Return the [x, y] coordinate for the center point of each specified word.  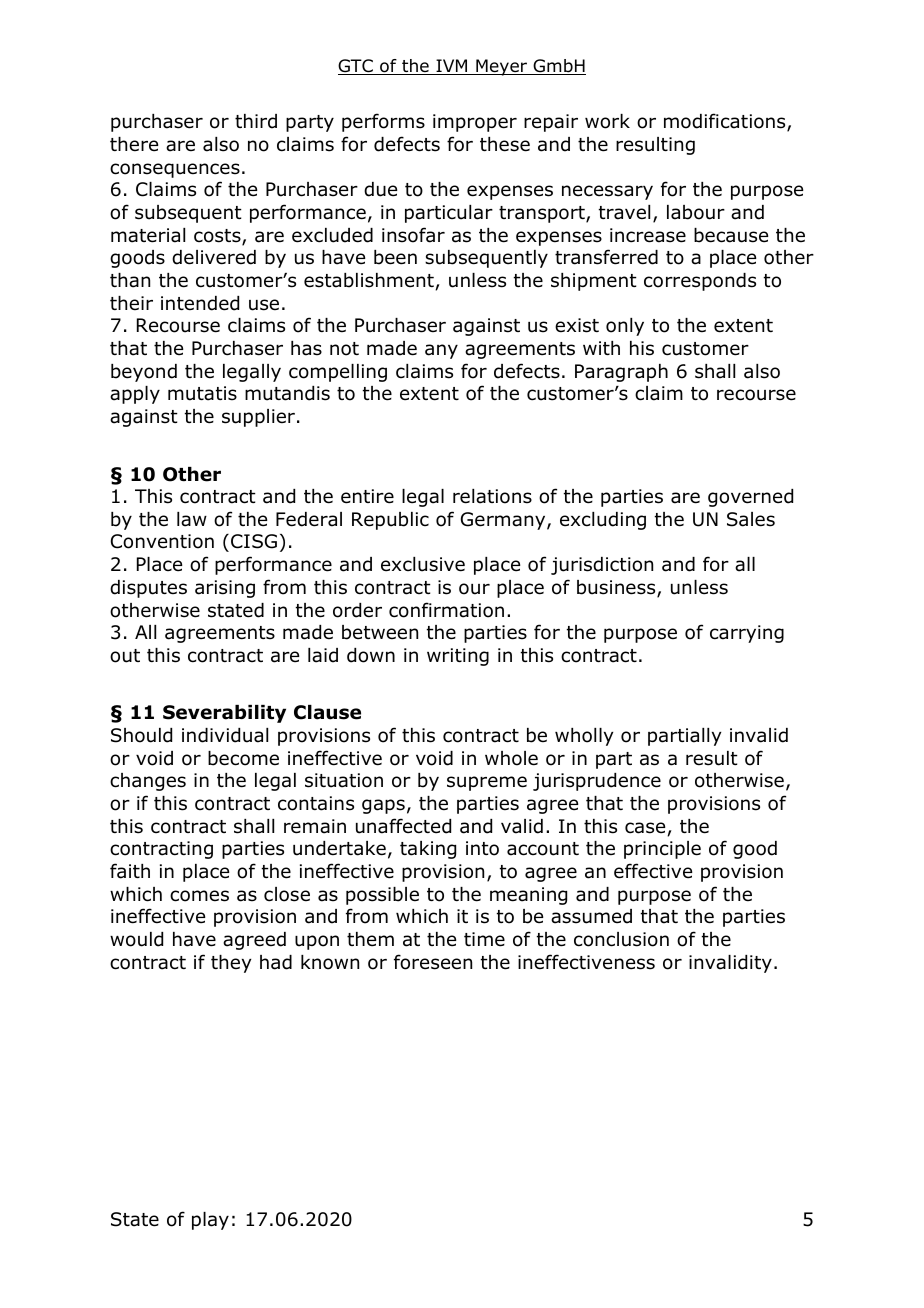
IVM [452, 67]
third [256, 121]
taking [428, 850]
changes [148, 782]
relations [492, 496]
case [646, 829]
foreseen [433, 962]
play [210, 1221]
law [192, 519]
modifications [726, 122]
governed [750, 498]
